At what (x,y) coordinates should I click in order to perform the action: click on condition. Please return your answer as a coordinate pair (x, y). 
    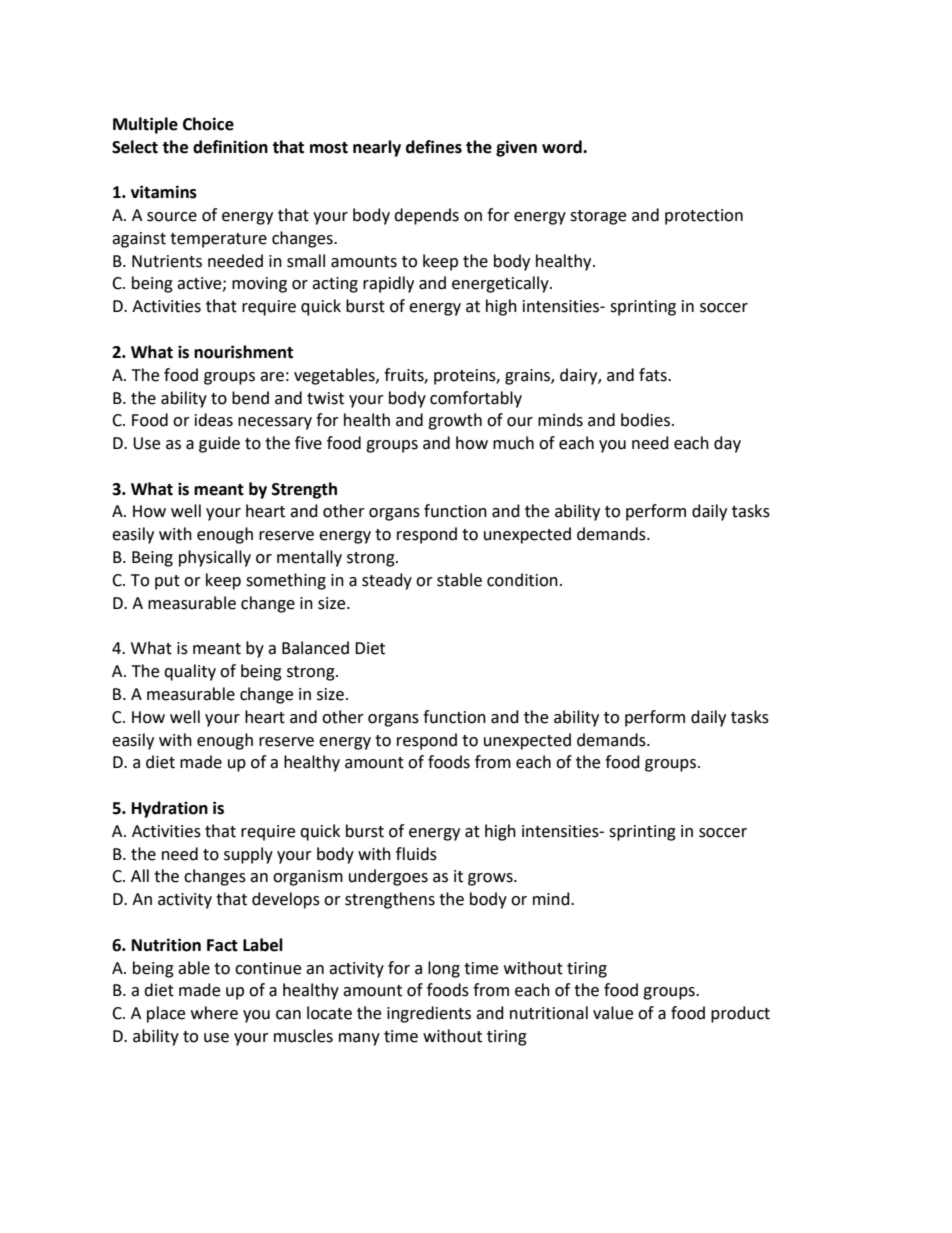
    Looking at the image, I should click on (522, 580).
